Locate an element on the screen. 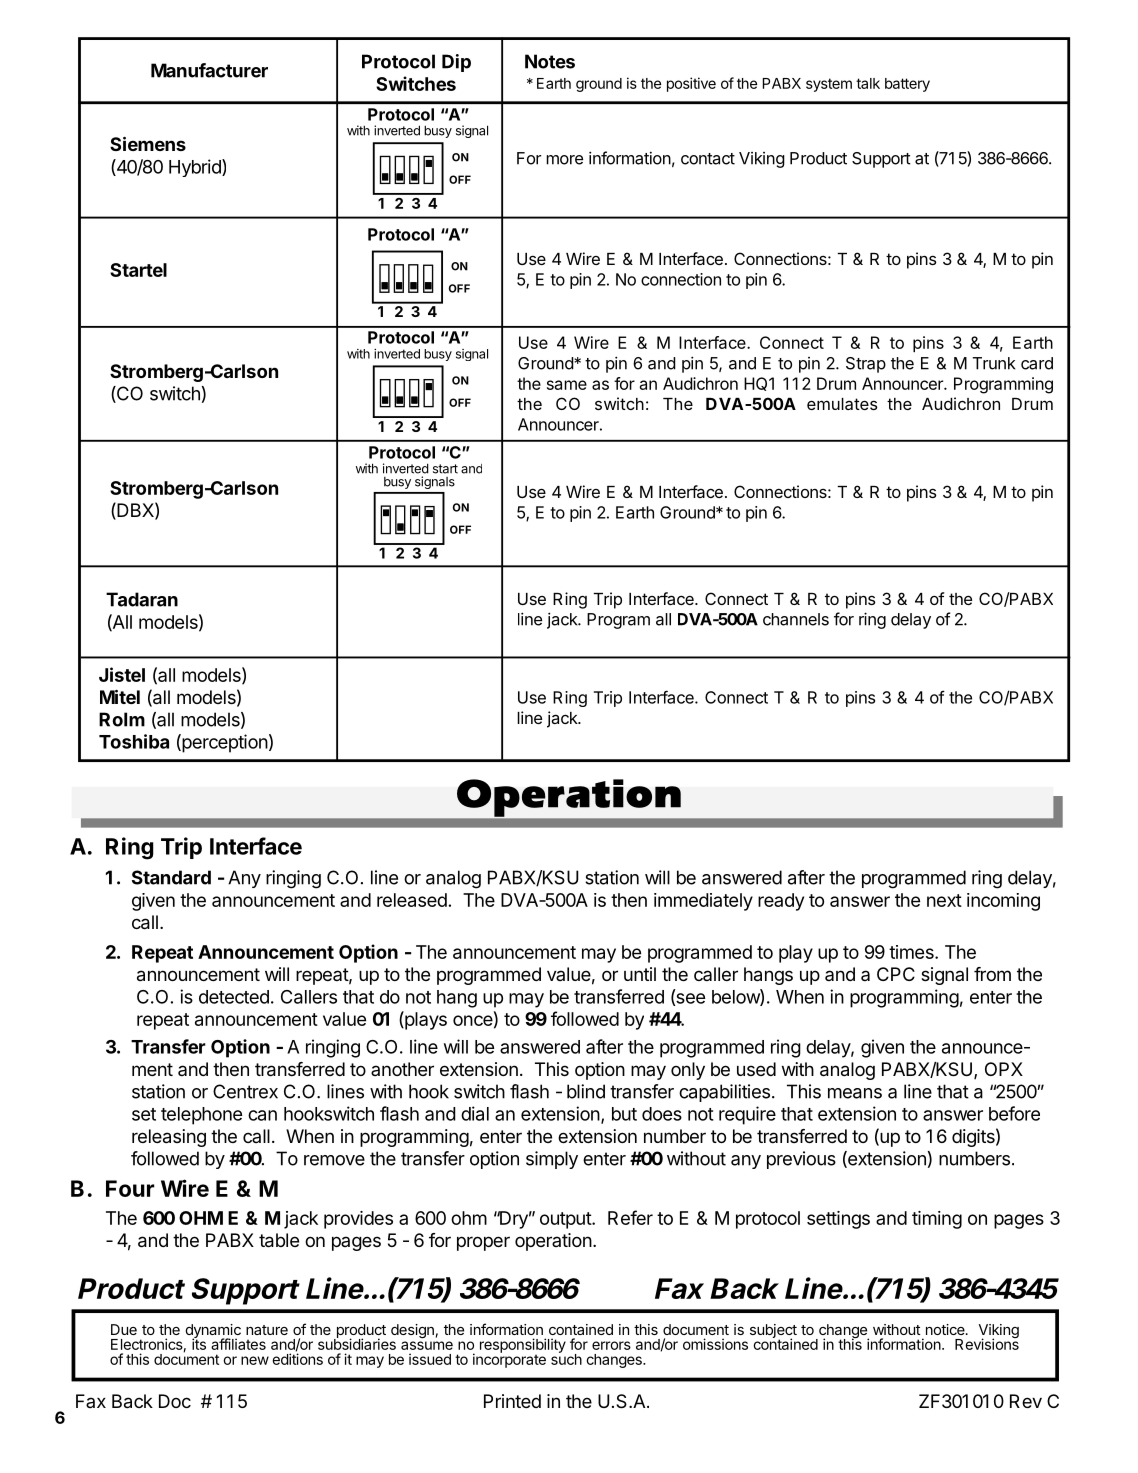 This screenshot has height=1473, width=1138. Toshiba is located at coordinates (134, 741).
